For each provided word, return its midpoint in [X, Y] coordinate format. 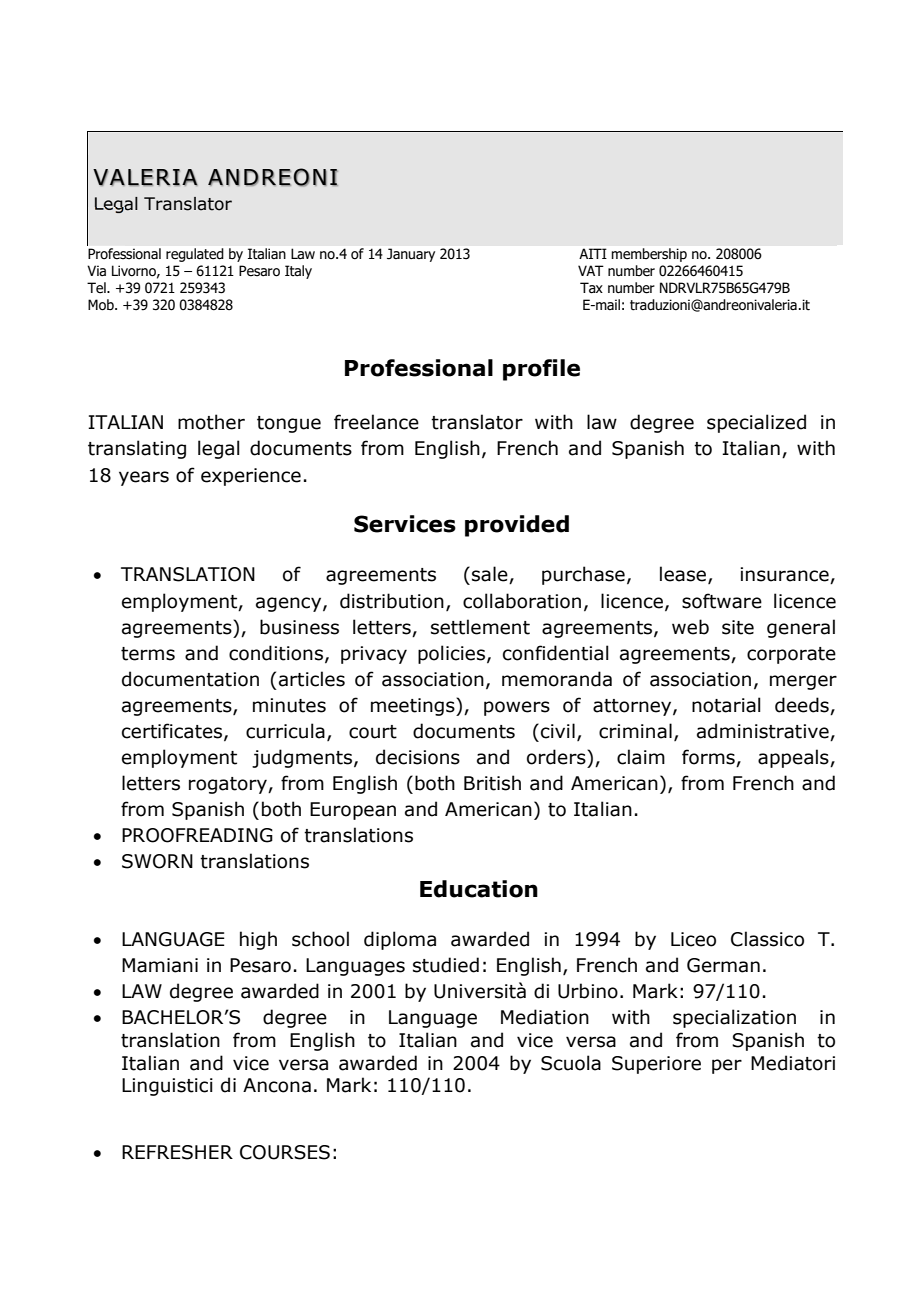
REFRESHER [177, 1152]
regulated [194, 255]
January [411, 255]
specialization [734, 1018]
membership [649, 255]
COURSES [285, 1152]
